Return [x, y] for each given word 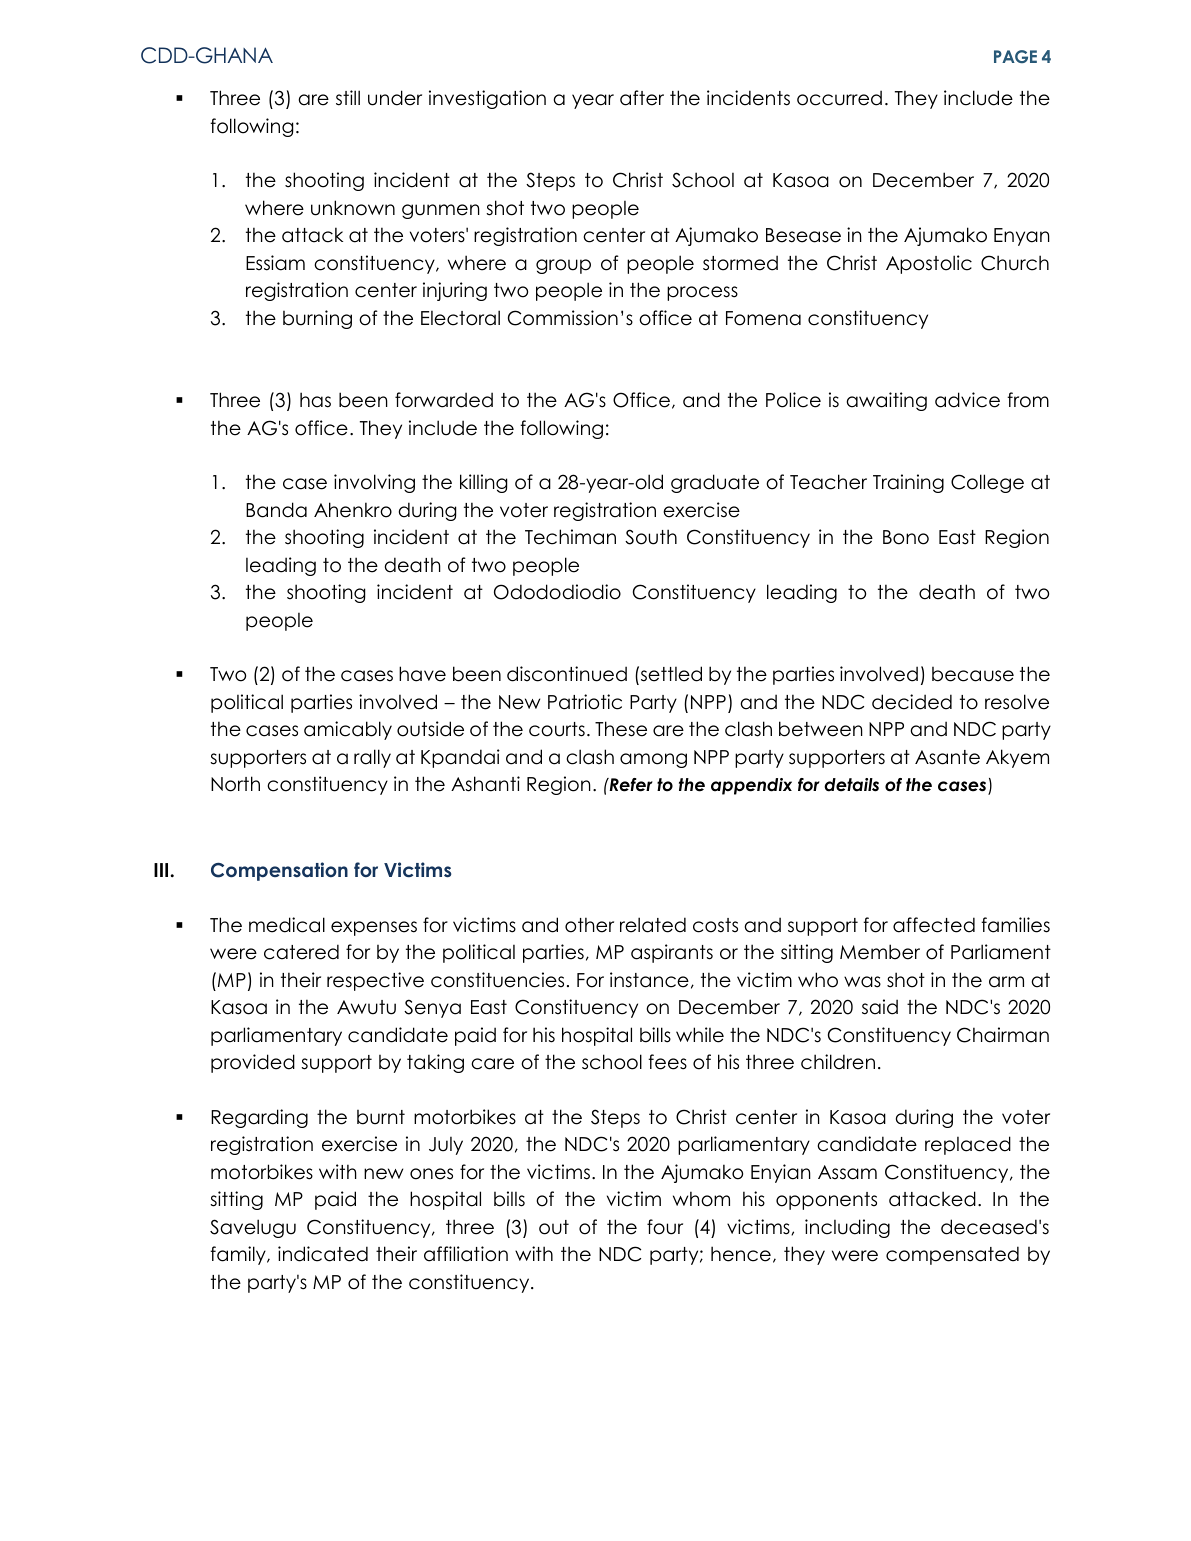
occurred [839, 98]
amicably [348, 730]
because [973, 674]
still [348, 98]
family [239, 1255]
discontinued [567, 674]
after [642, 98]
